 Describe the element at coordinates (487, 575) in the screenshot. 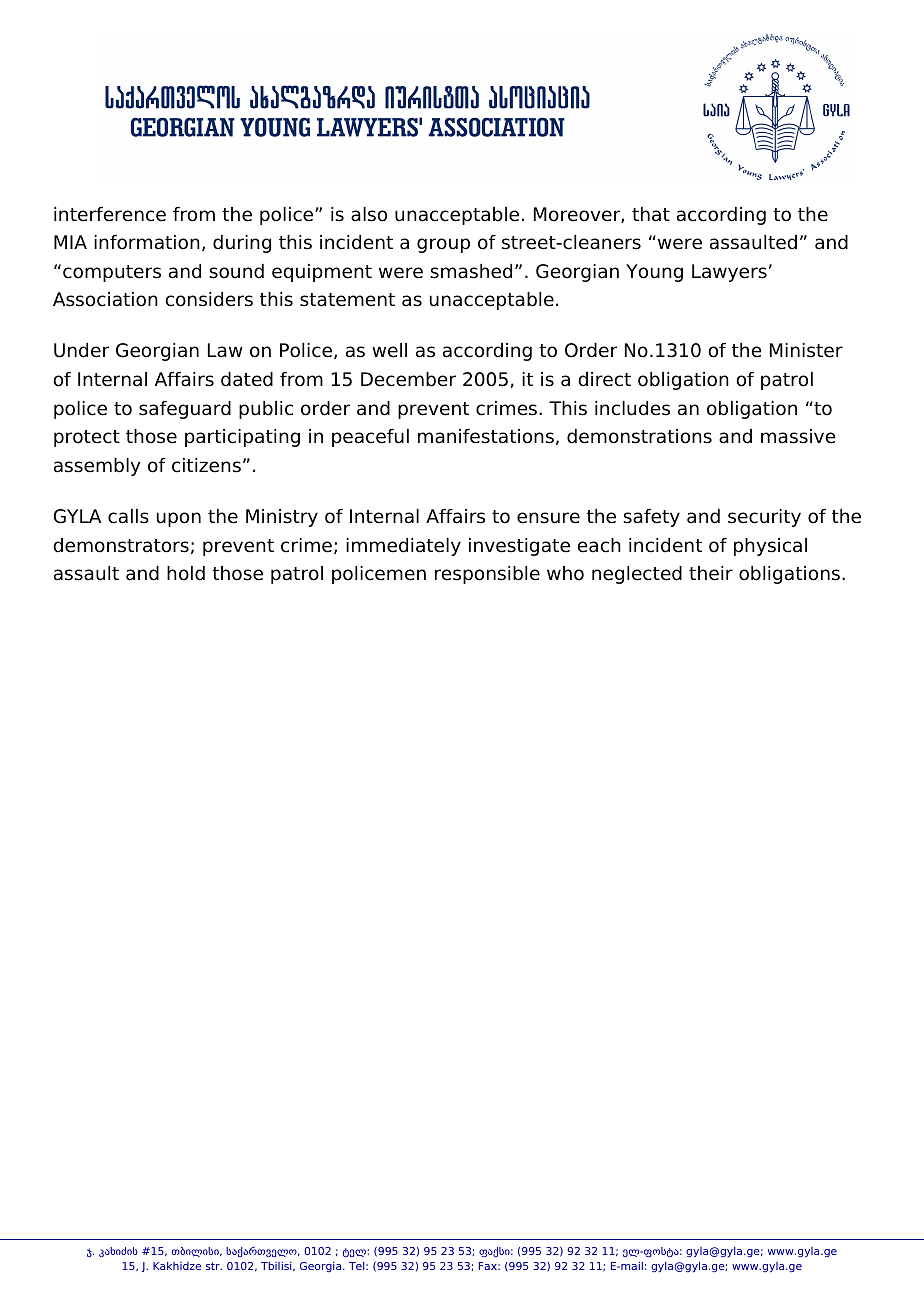

I see `responsible` at that location.
